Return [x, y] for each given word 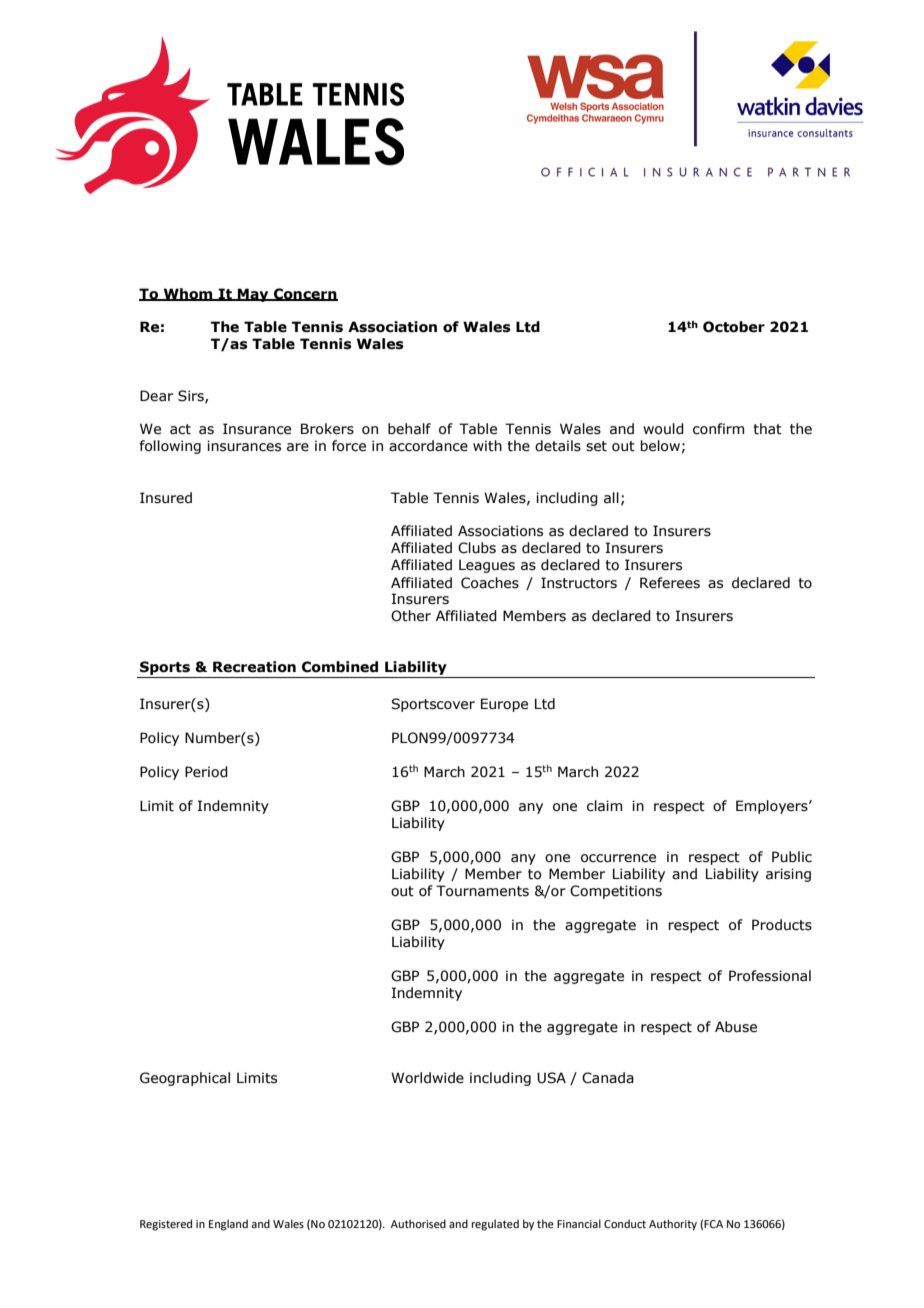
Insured [166, 498]
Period [206, 772]
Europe [504, 705]
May [253, 295]
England [228, 1225]
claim [604, 806]
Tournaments [482, 891]
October [734, 327]
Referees [670, 583]
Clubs [477, 548]
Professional [770, 976]
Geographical [185, 1079]
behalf [409, 429]
